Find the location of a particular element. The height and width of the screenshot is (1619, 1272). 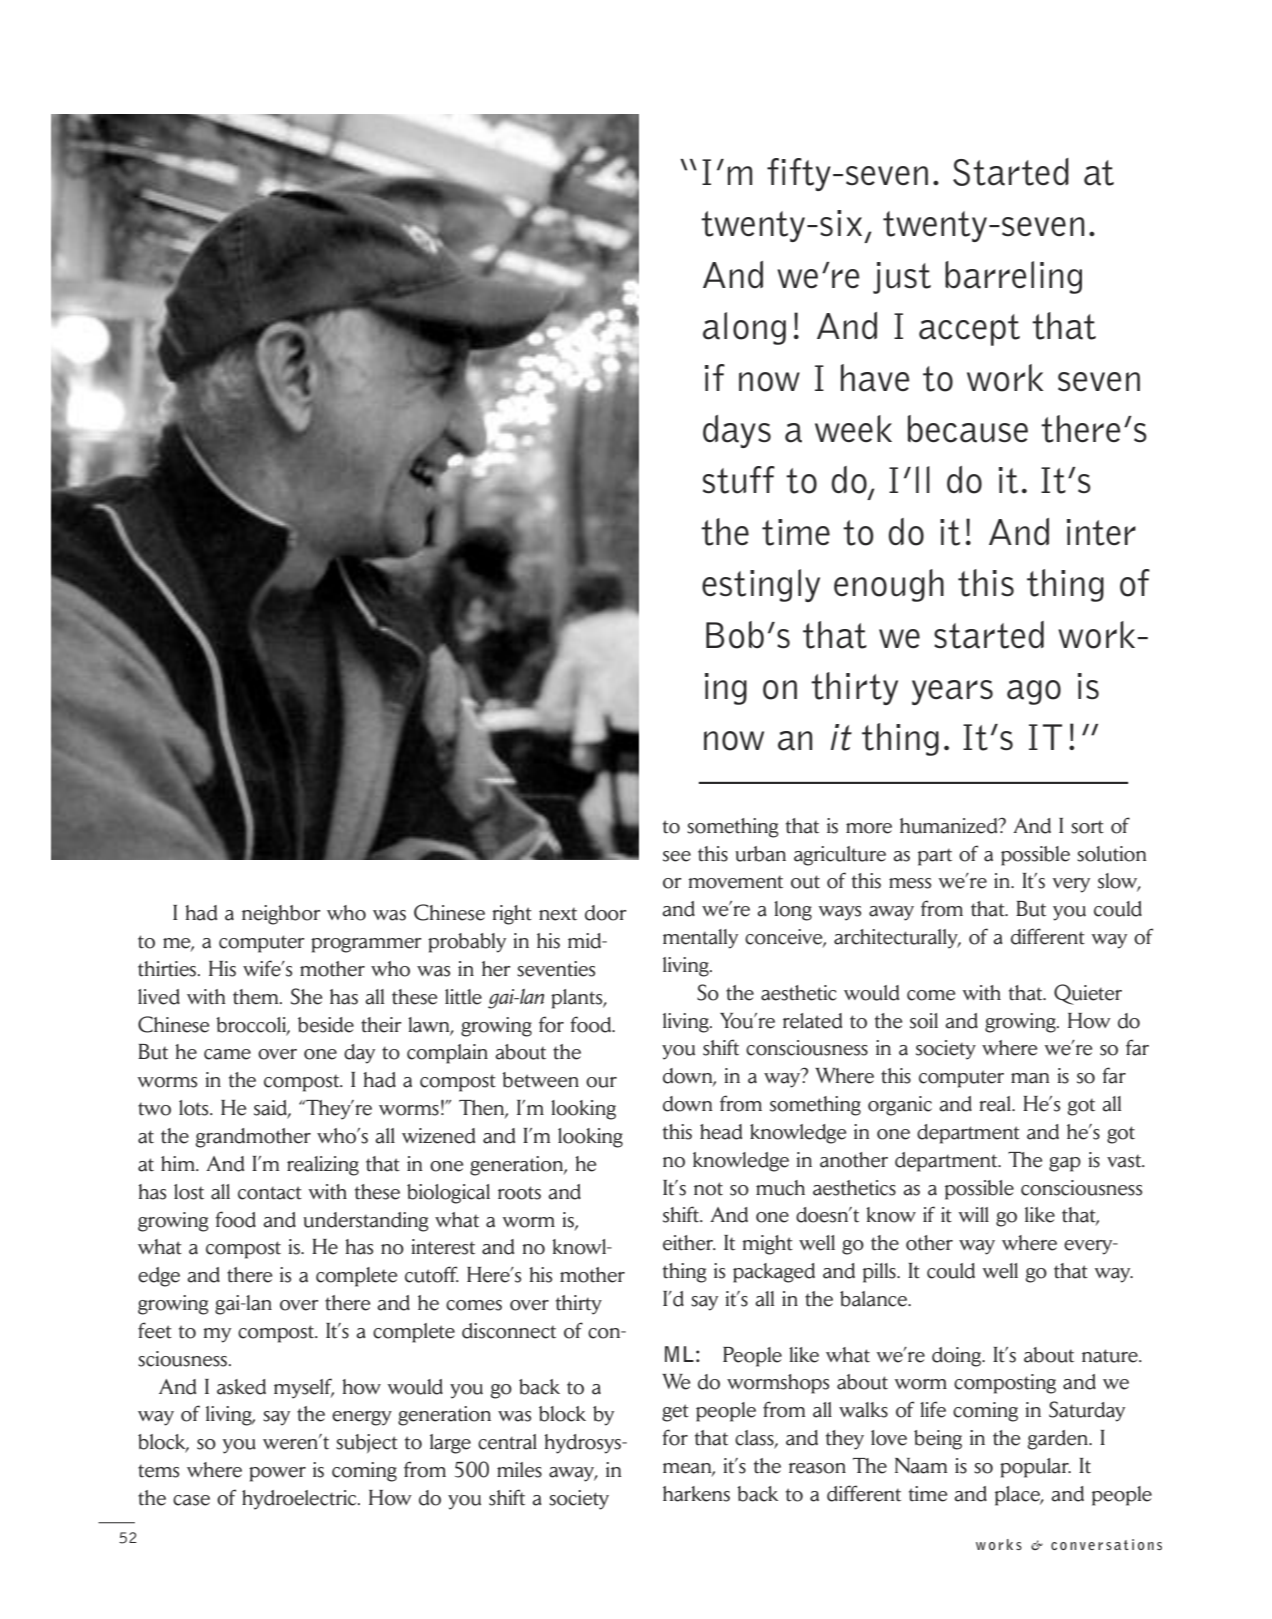

days is located at coordinates (737, 431).
